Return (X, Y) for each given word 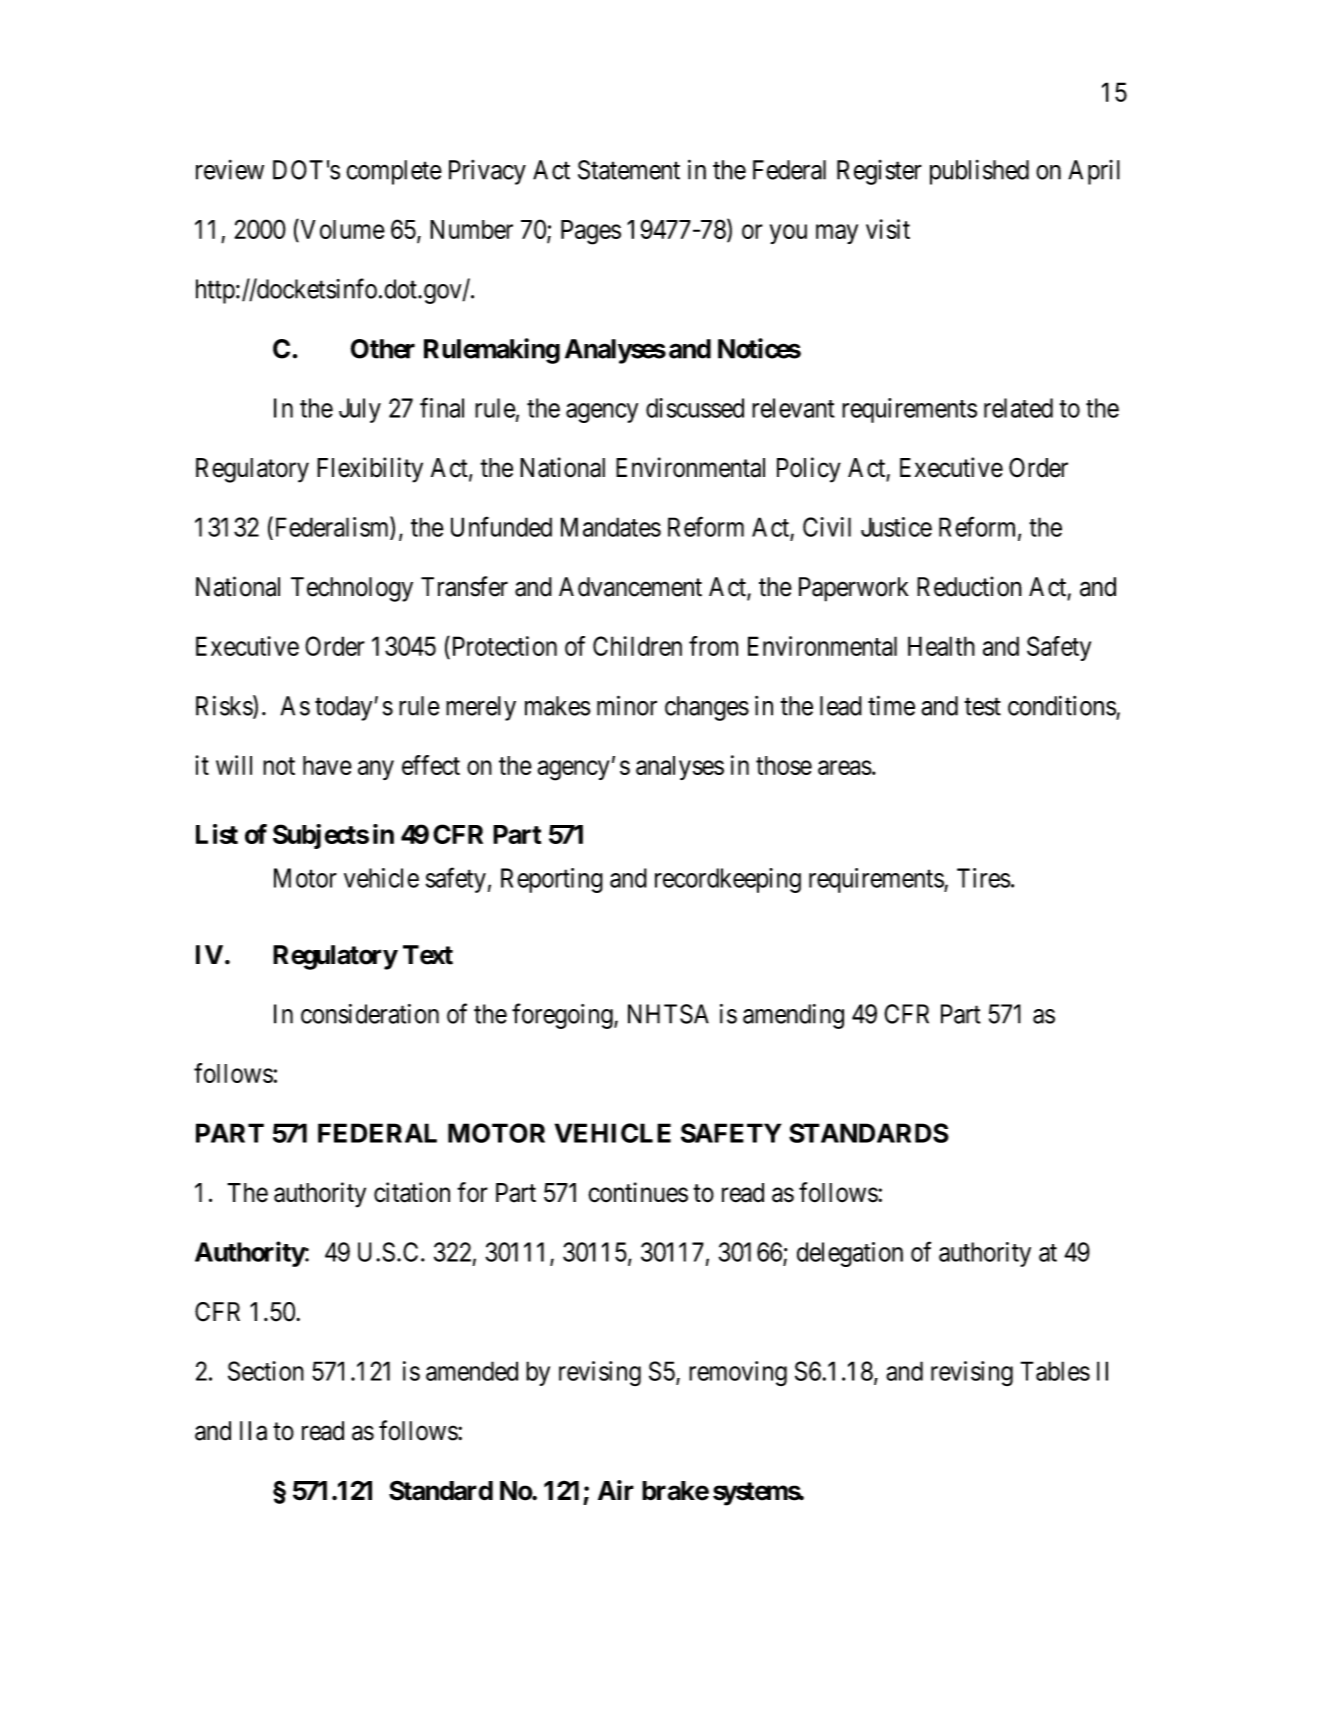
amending (793, 1016)
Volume (341, 229)
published (979, 172)
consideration (370, 1014)
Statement (629, 170)
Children (637, 646)
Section (266, 1371)
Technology (352, 589)
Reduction (969, 586)
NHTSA (668, 1014)
